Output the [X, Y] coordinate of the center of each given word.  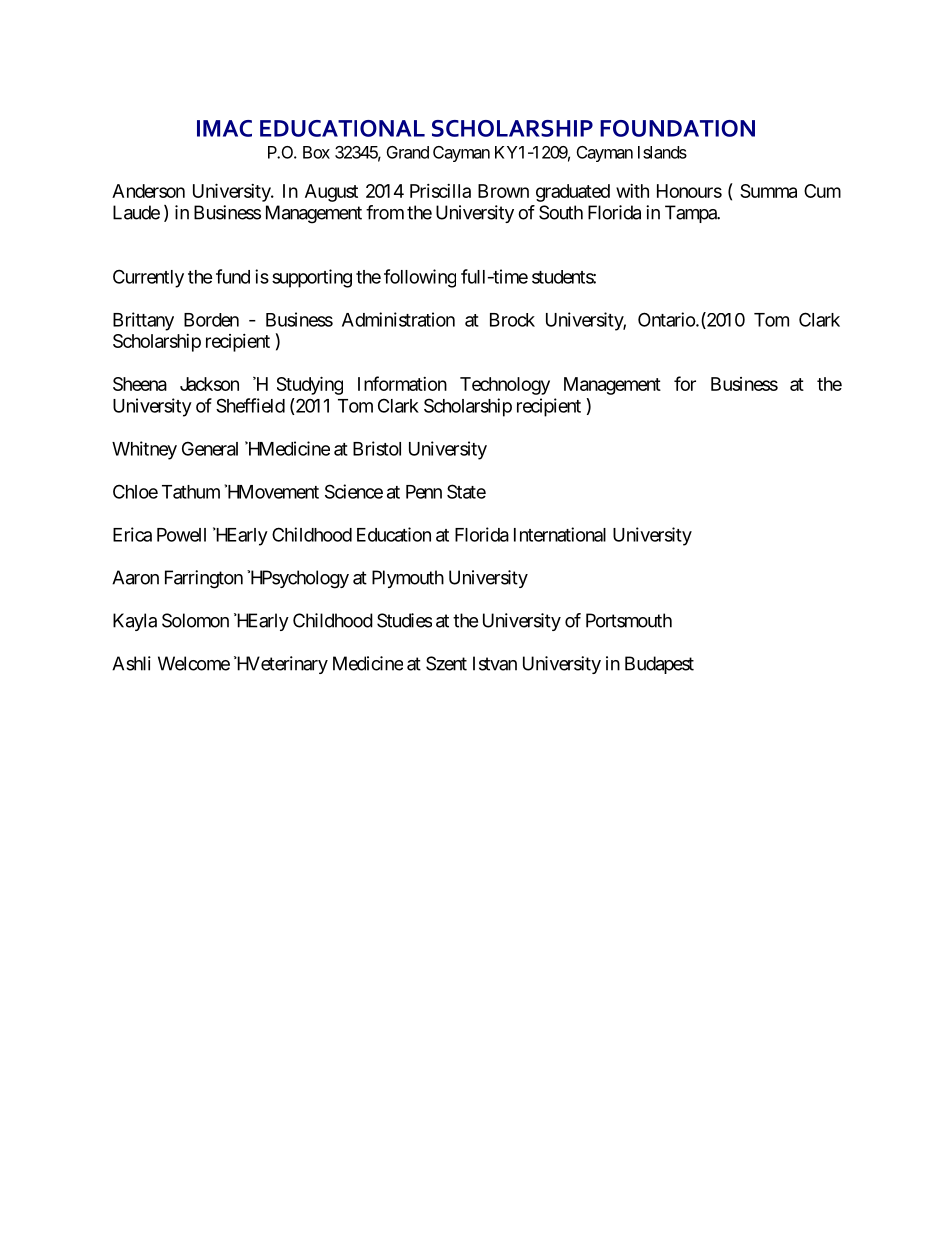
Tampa [692, 214]
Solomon [195, 620]
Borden [211, 320]
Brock [512, 320]
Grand [408, 152]
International [560, 534]
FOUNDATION [677, 128]
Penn [424, 492]
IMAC [224, 128]
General [210, 448]
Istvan [495, 663]
